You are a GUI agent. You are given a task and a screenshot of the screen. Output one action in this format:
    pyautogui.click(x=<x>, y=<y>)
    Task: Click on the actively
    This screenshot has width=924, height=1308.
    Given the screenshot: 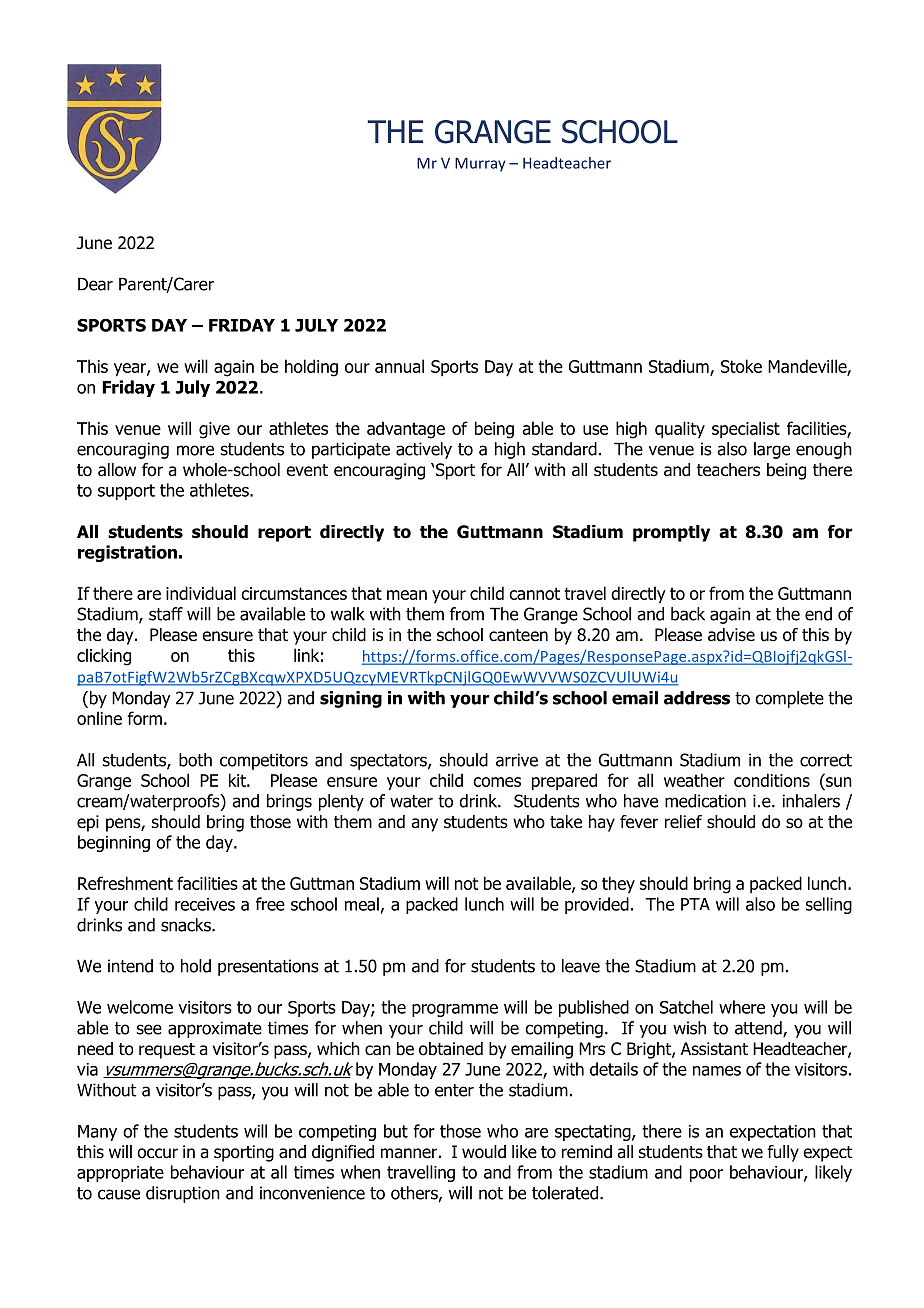 What is the action you would take?
    pyautogui.click(x=424, y=450)
